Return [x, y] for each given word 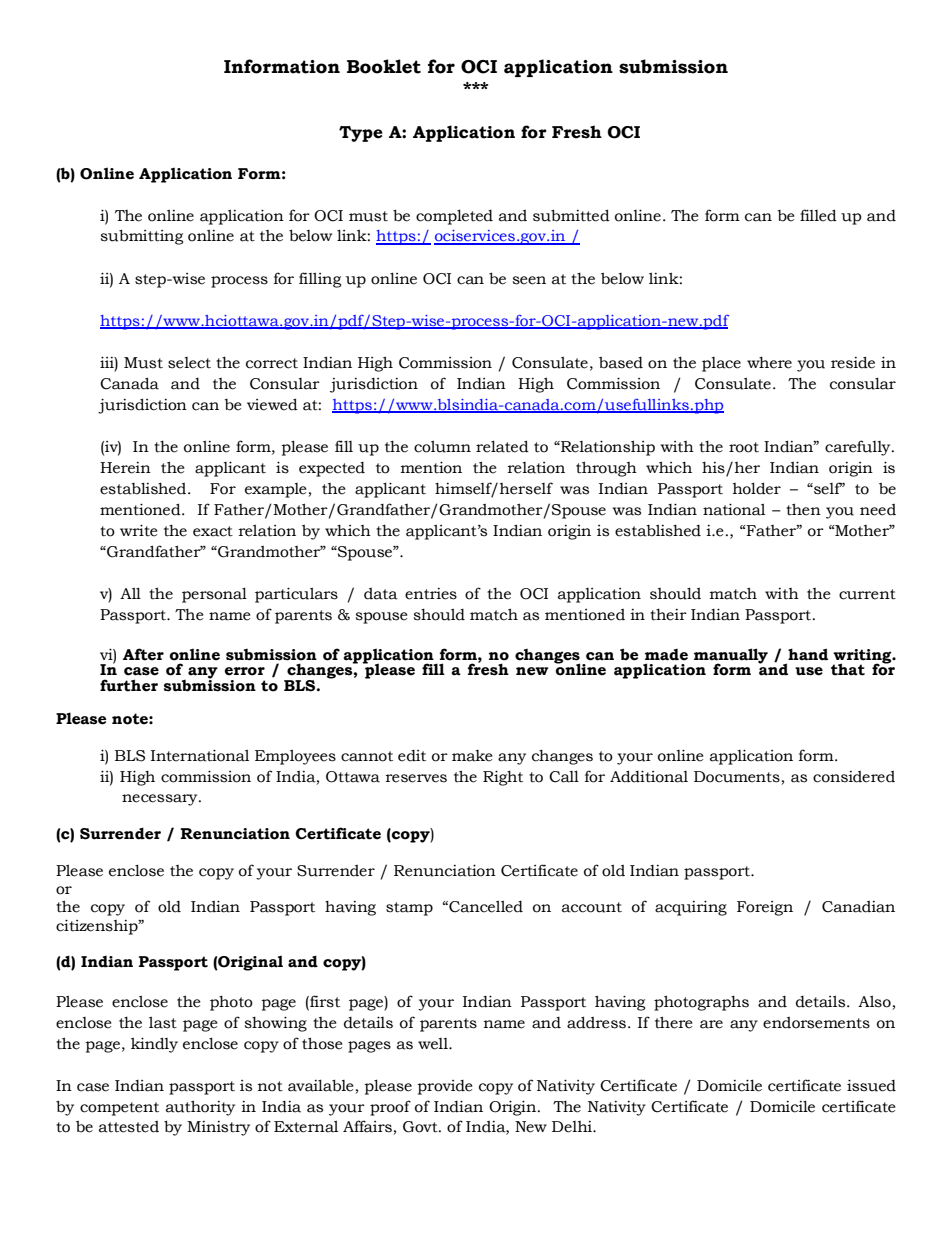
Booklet [384, 66]
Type [361, 134]
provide [444, 1087]
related [502, 446]
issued [871, 1085]
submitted [571, 215]
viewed [272, 404]
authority [200, 1108]
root [744, 447]
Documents [738, 778]
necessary [161, 800]
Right [503, 778]
